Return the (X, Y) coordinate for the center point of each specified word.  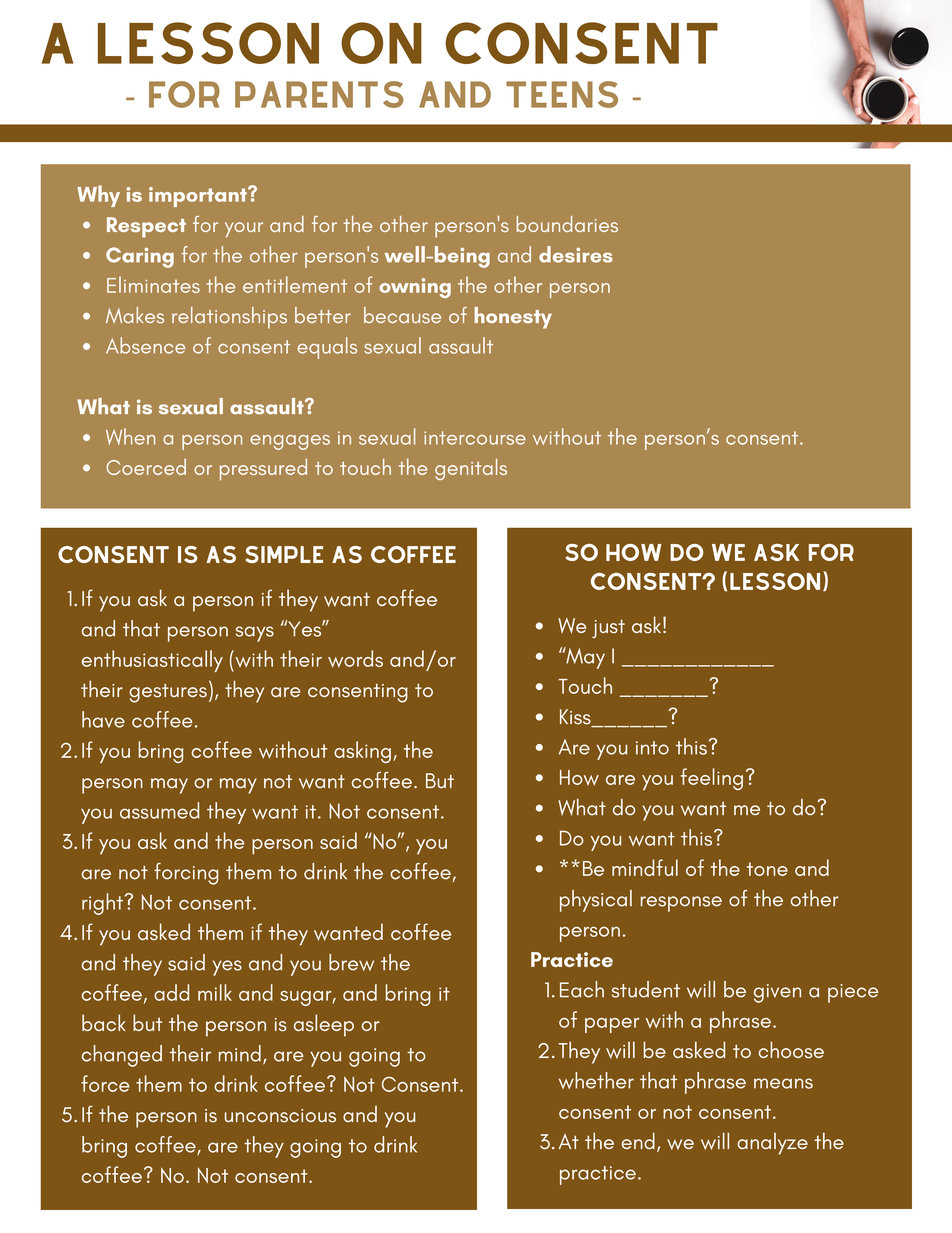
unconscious (280, 1116)
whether (596, 1080)
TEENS (562, 94)
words (355, 659)
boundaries (567, 224)
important (199, 197)
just (608, 628)
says (255, 634)
